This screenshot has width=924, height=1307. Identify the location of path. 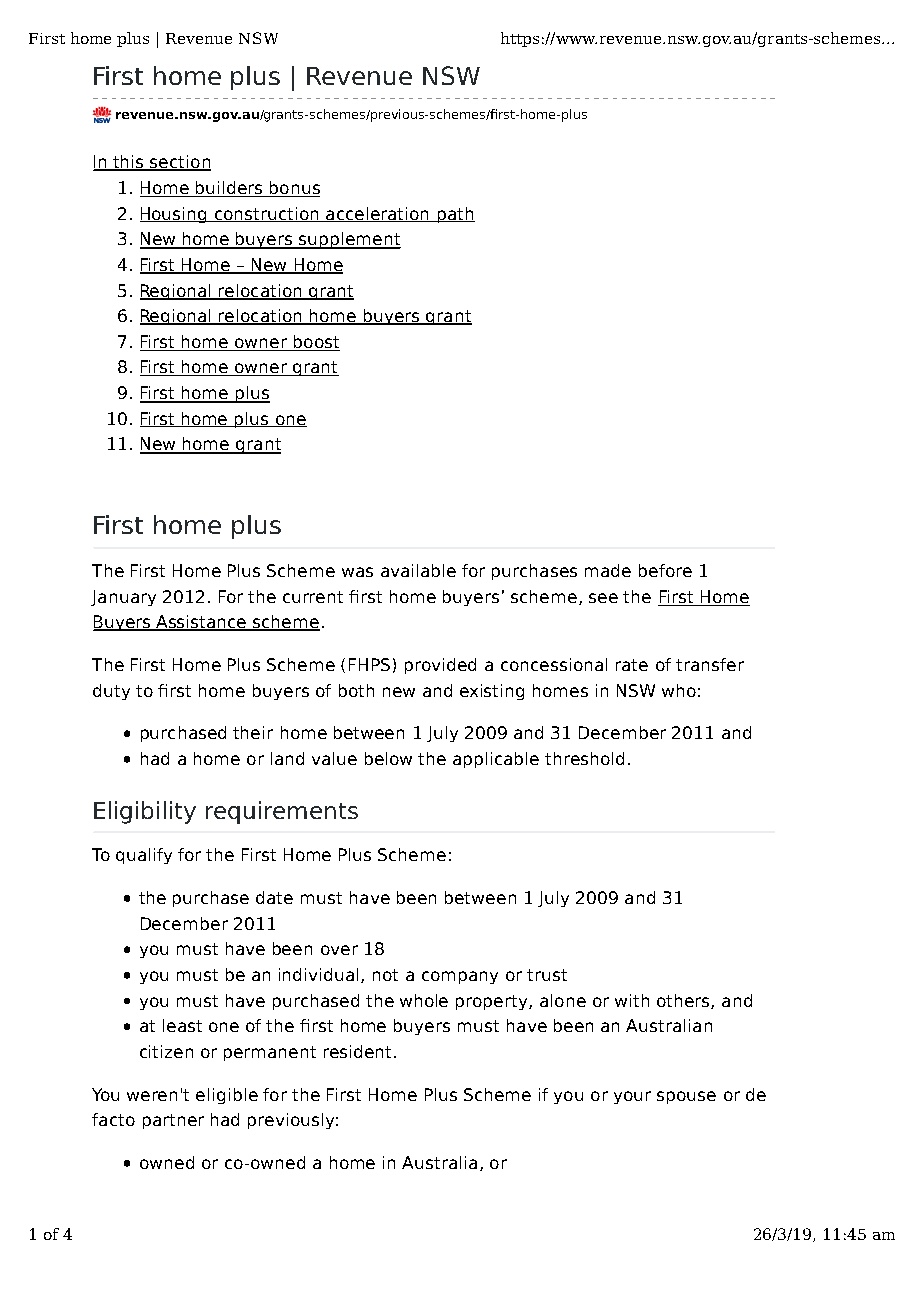
(455, 215).
